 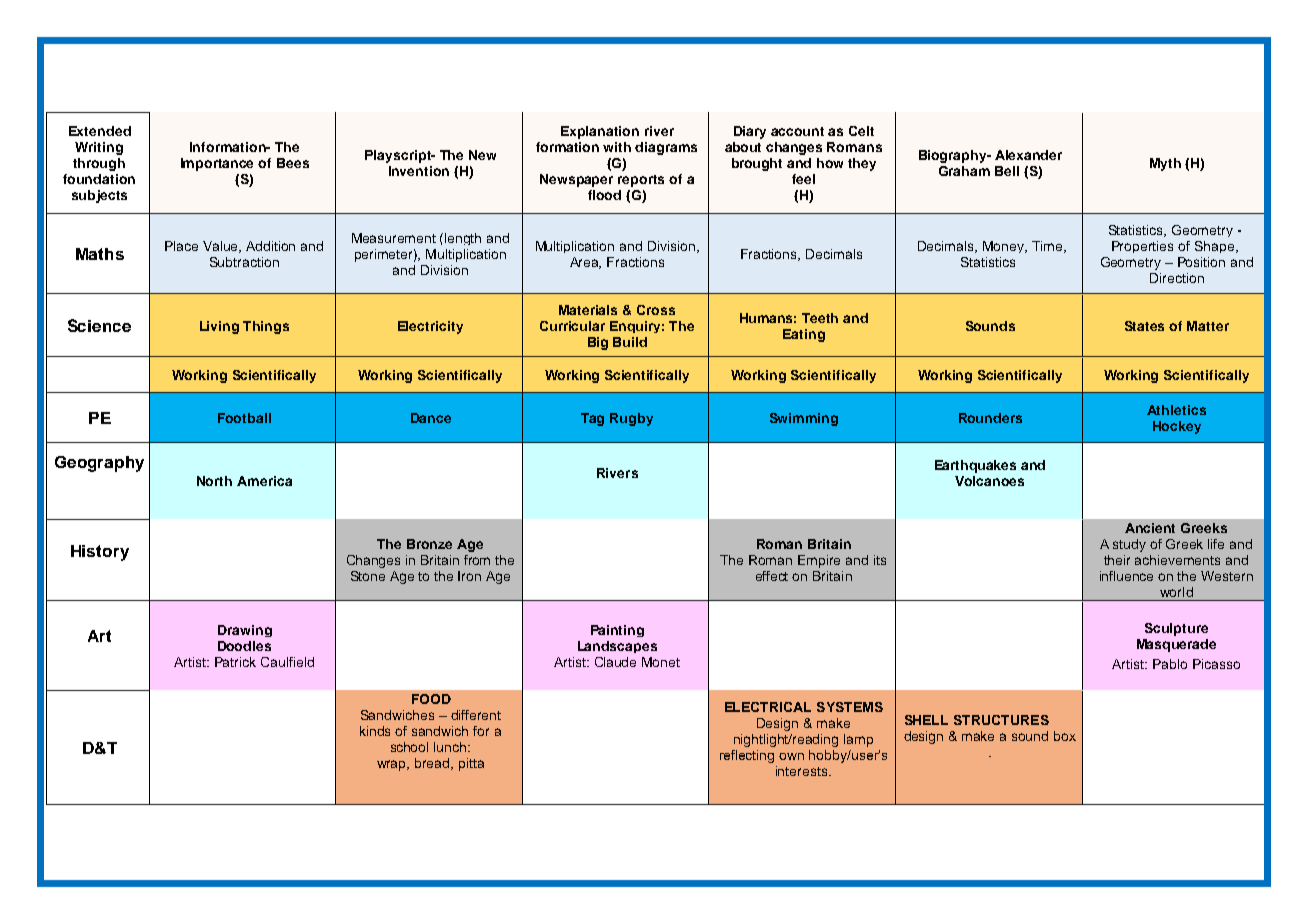 What do you see at coordinates (217, 164) in the document?
I see `Importance` at bounding box center [217, 164].
